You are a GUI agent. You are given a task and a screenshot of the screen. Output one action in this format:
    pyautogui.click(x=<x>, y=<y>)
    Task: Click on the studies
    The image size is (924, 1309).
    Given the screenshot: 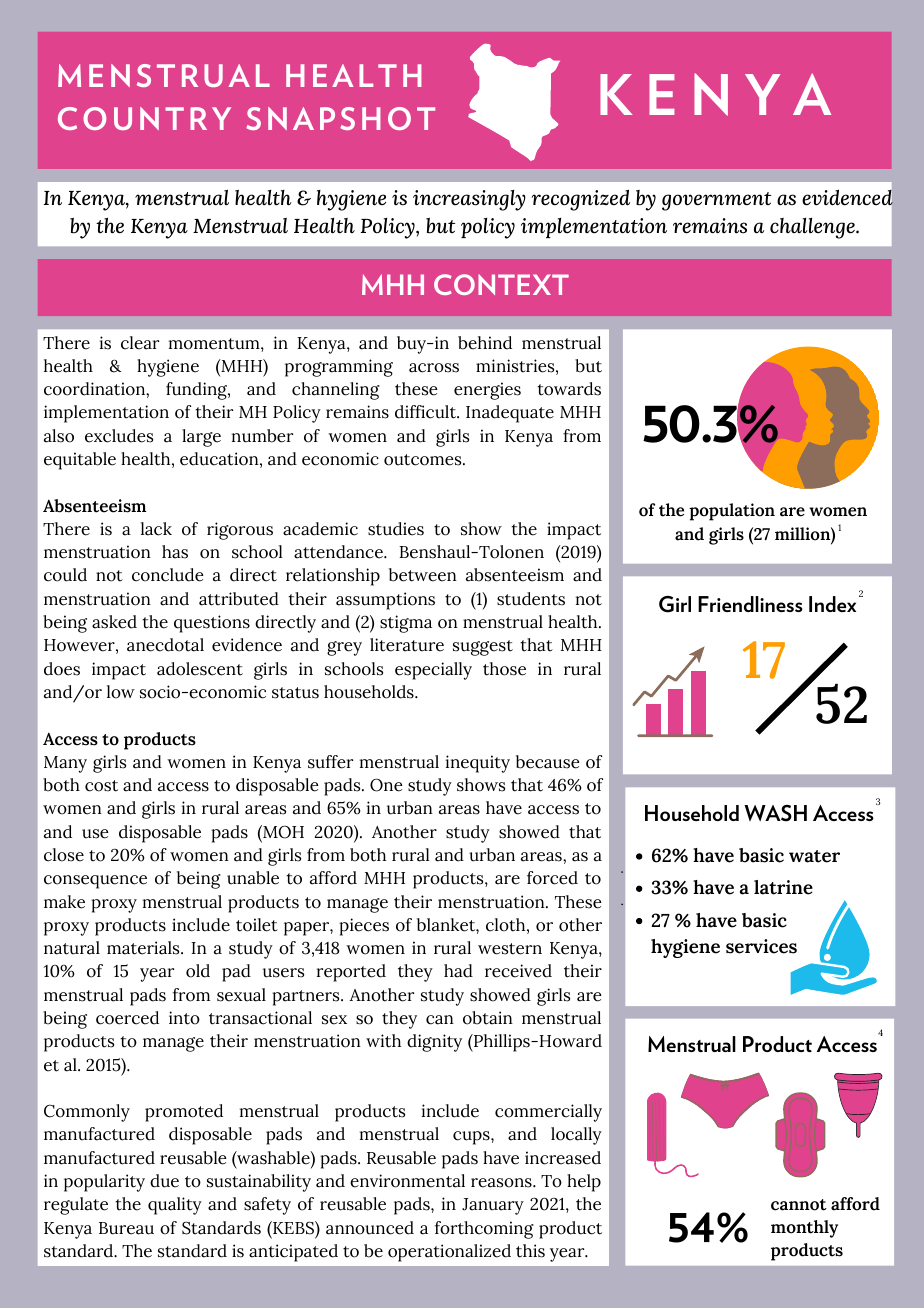 What is the action you would take?
    pyautogui.click(x=396, y=529)
